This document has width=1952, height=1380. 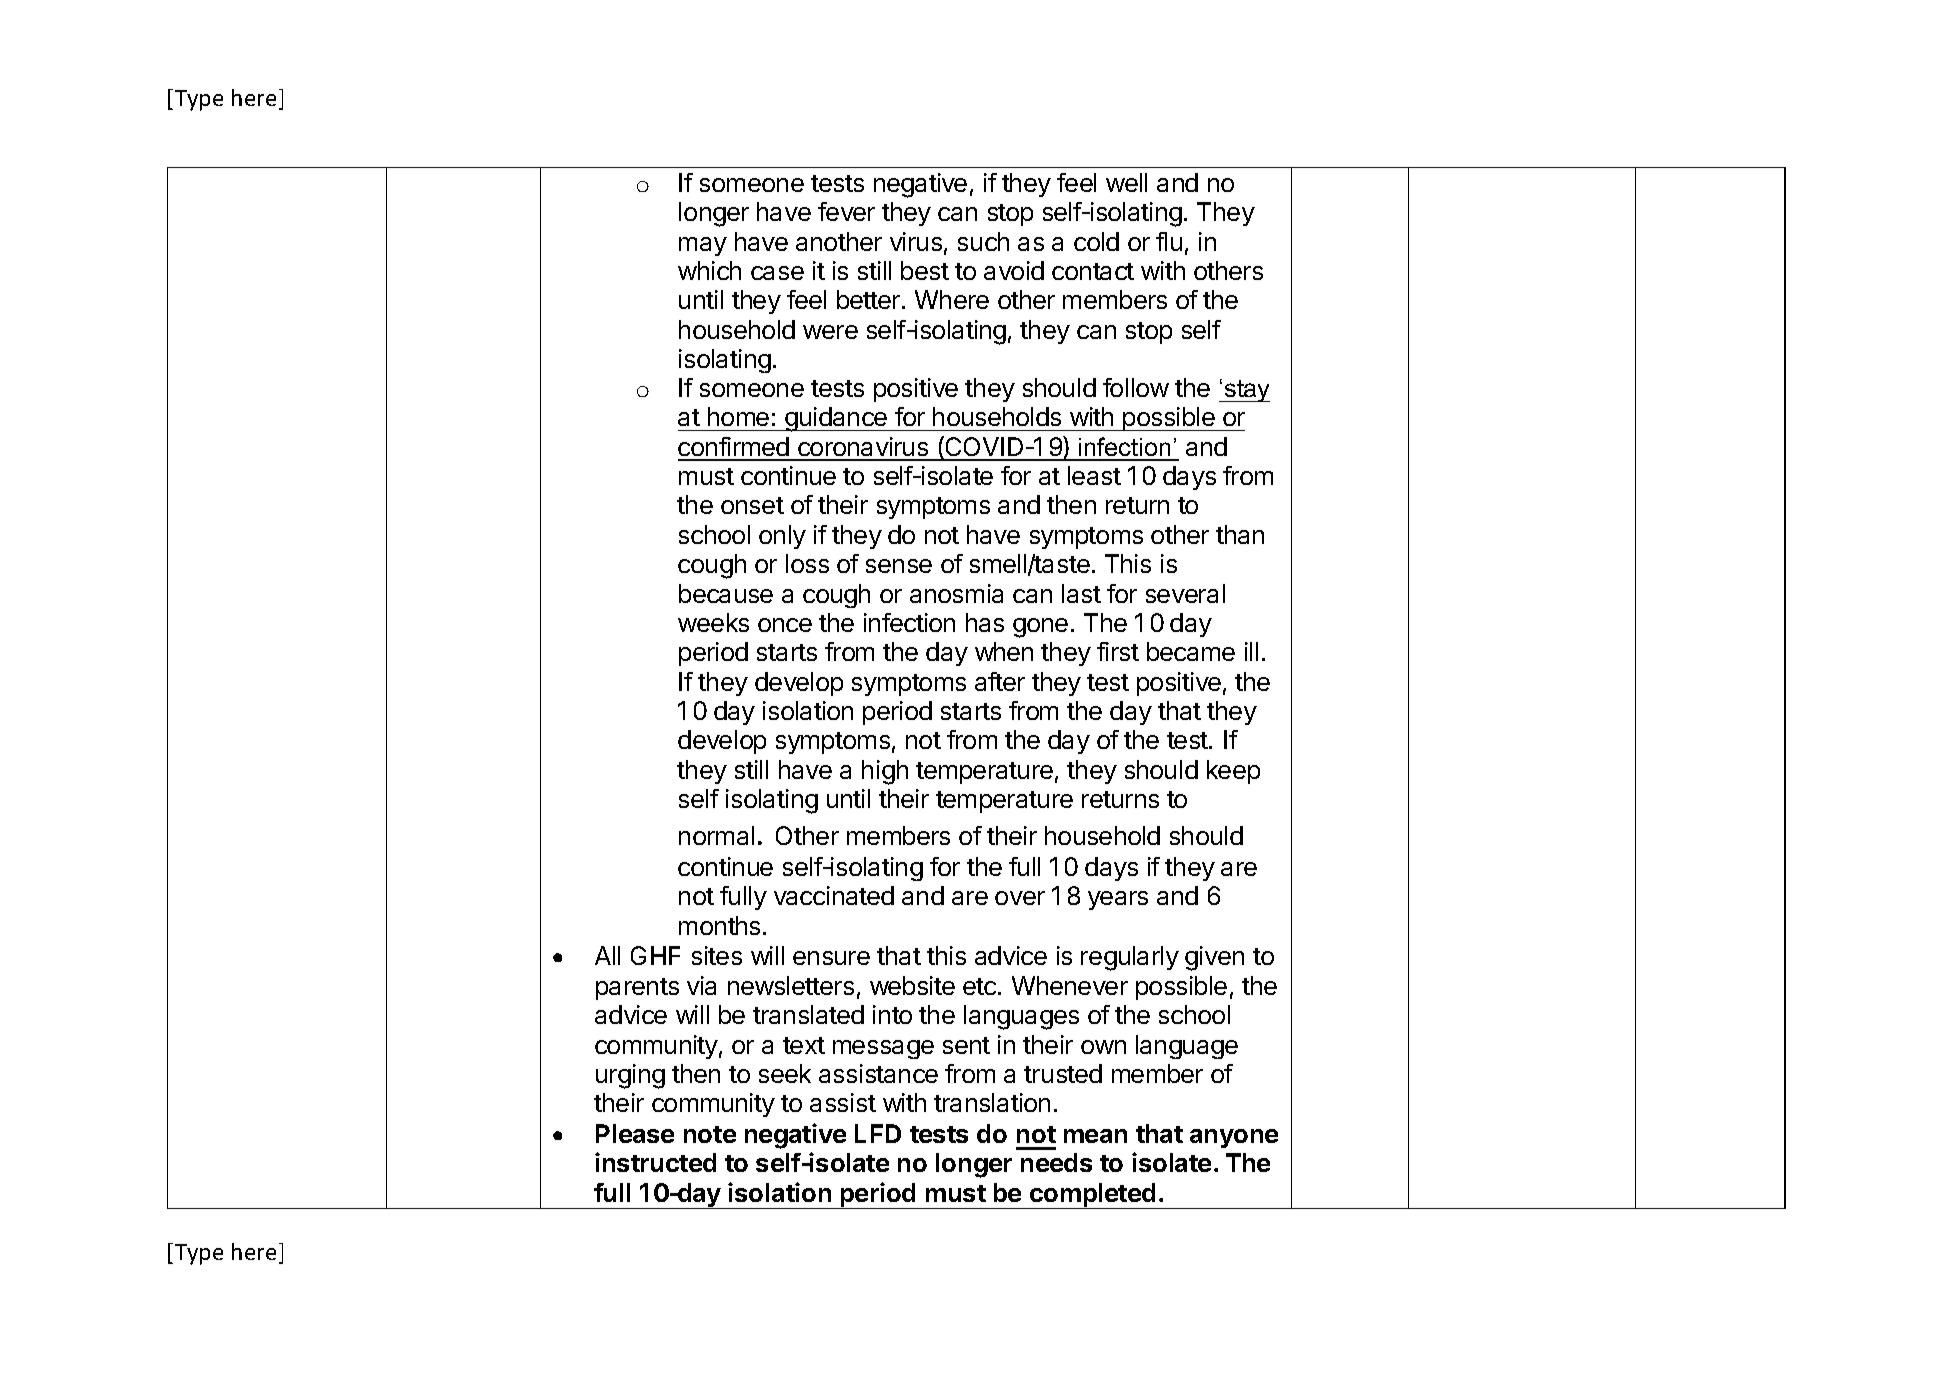 I want to click on may, so click(x=703, y=246).
